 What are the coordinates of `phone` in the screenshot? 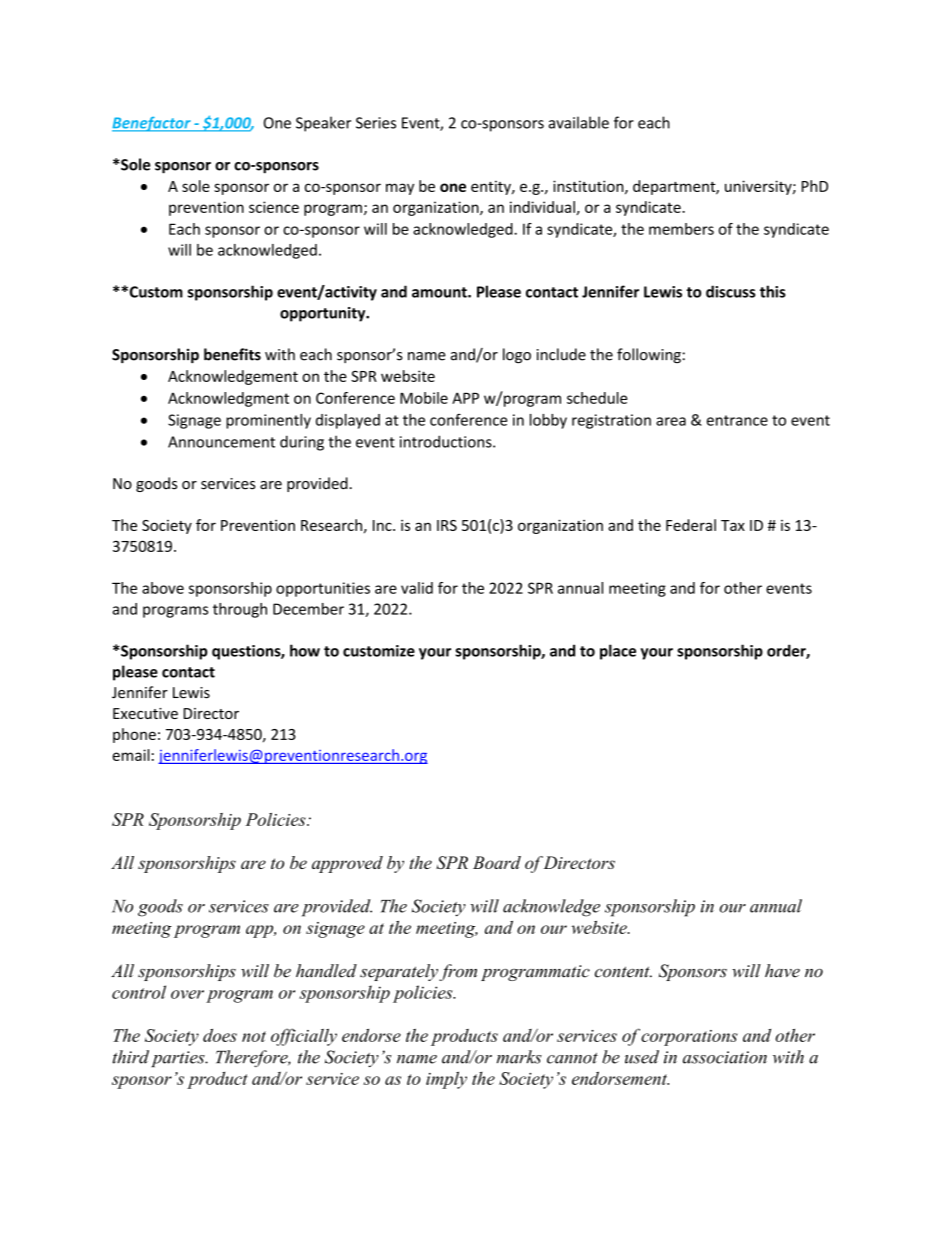 It's located at (134, 735).
